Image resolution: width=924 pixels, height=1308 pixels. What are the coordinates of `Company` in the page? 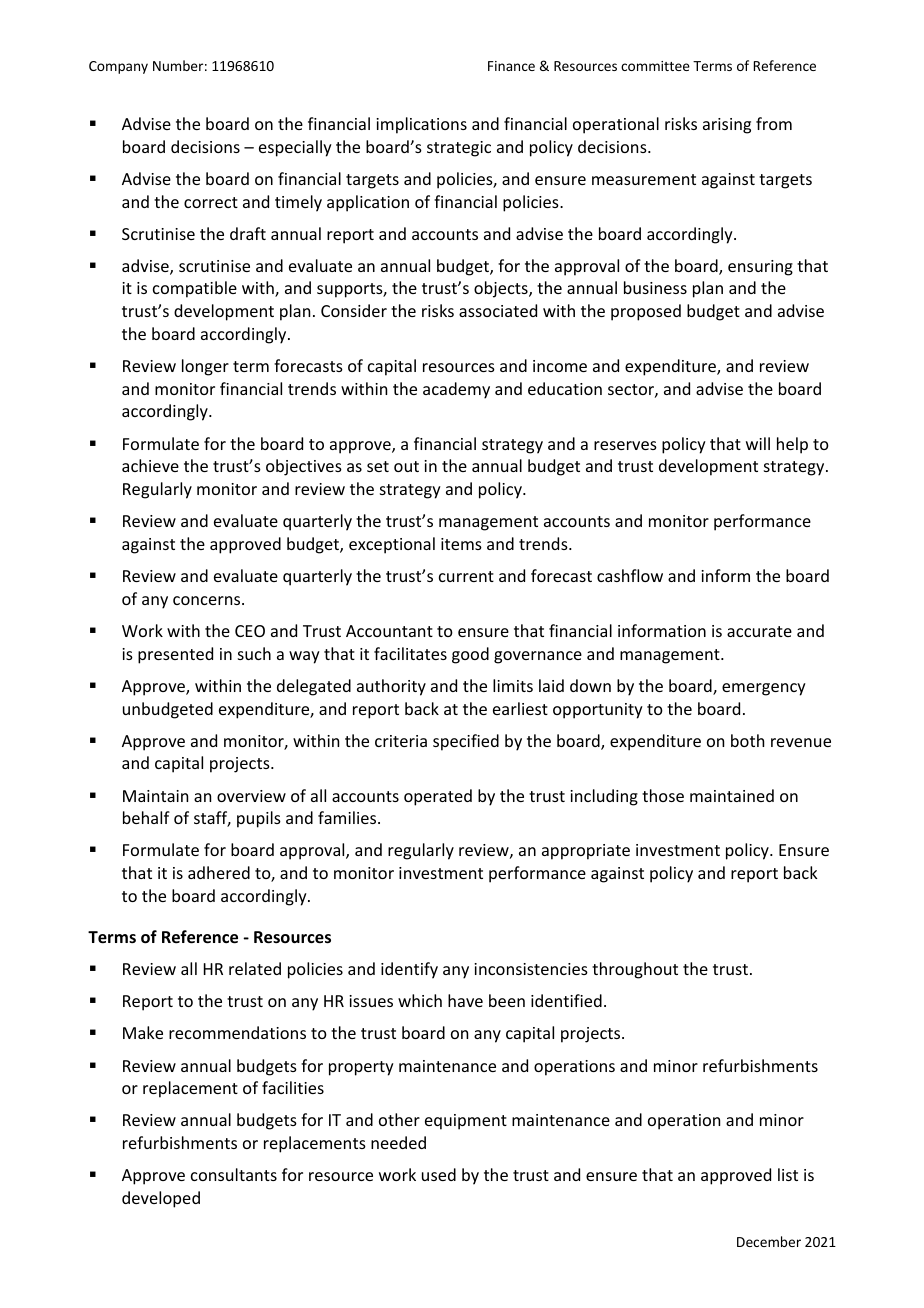 It's located at (118, 67).
